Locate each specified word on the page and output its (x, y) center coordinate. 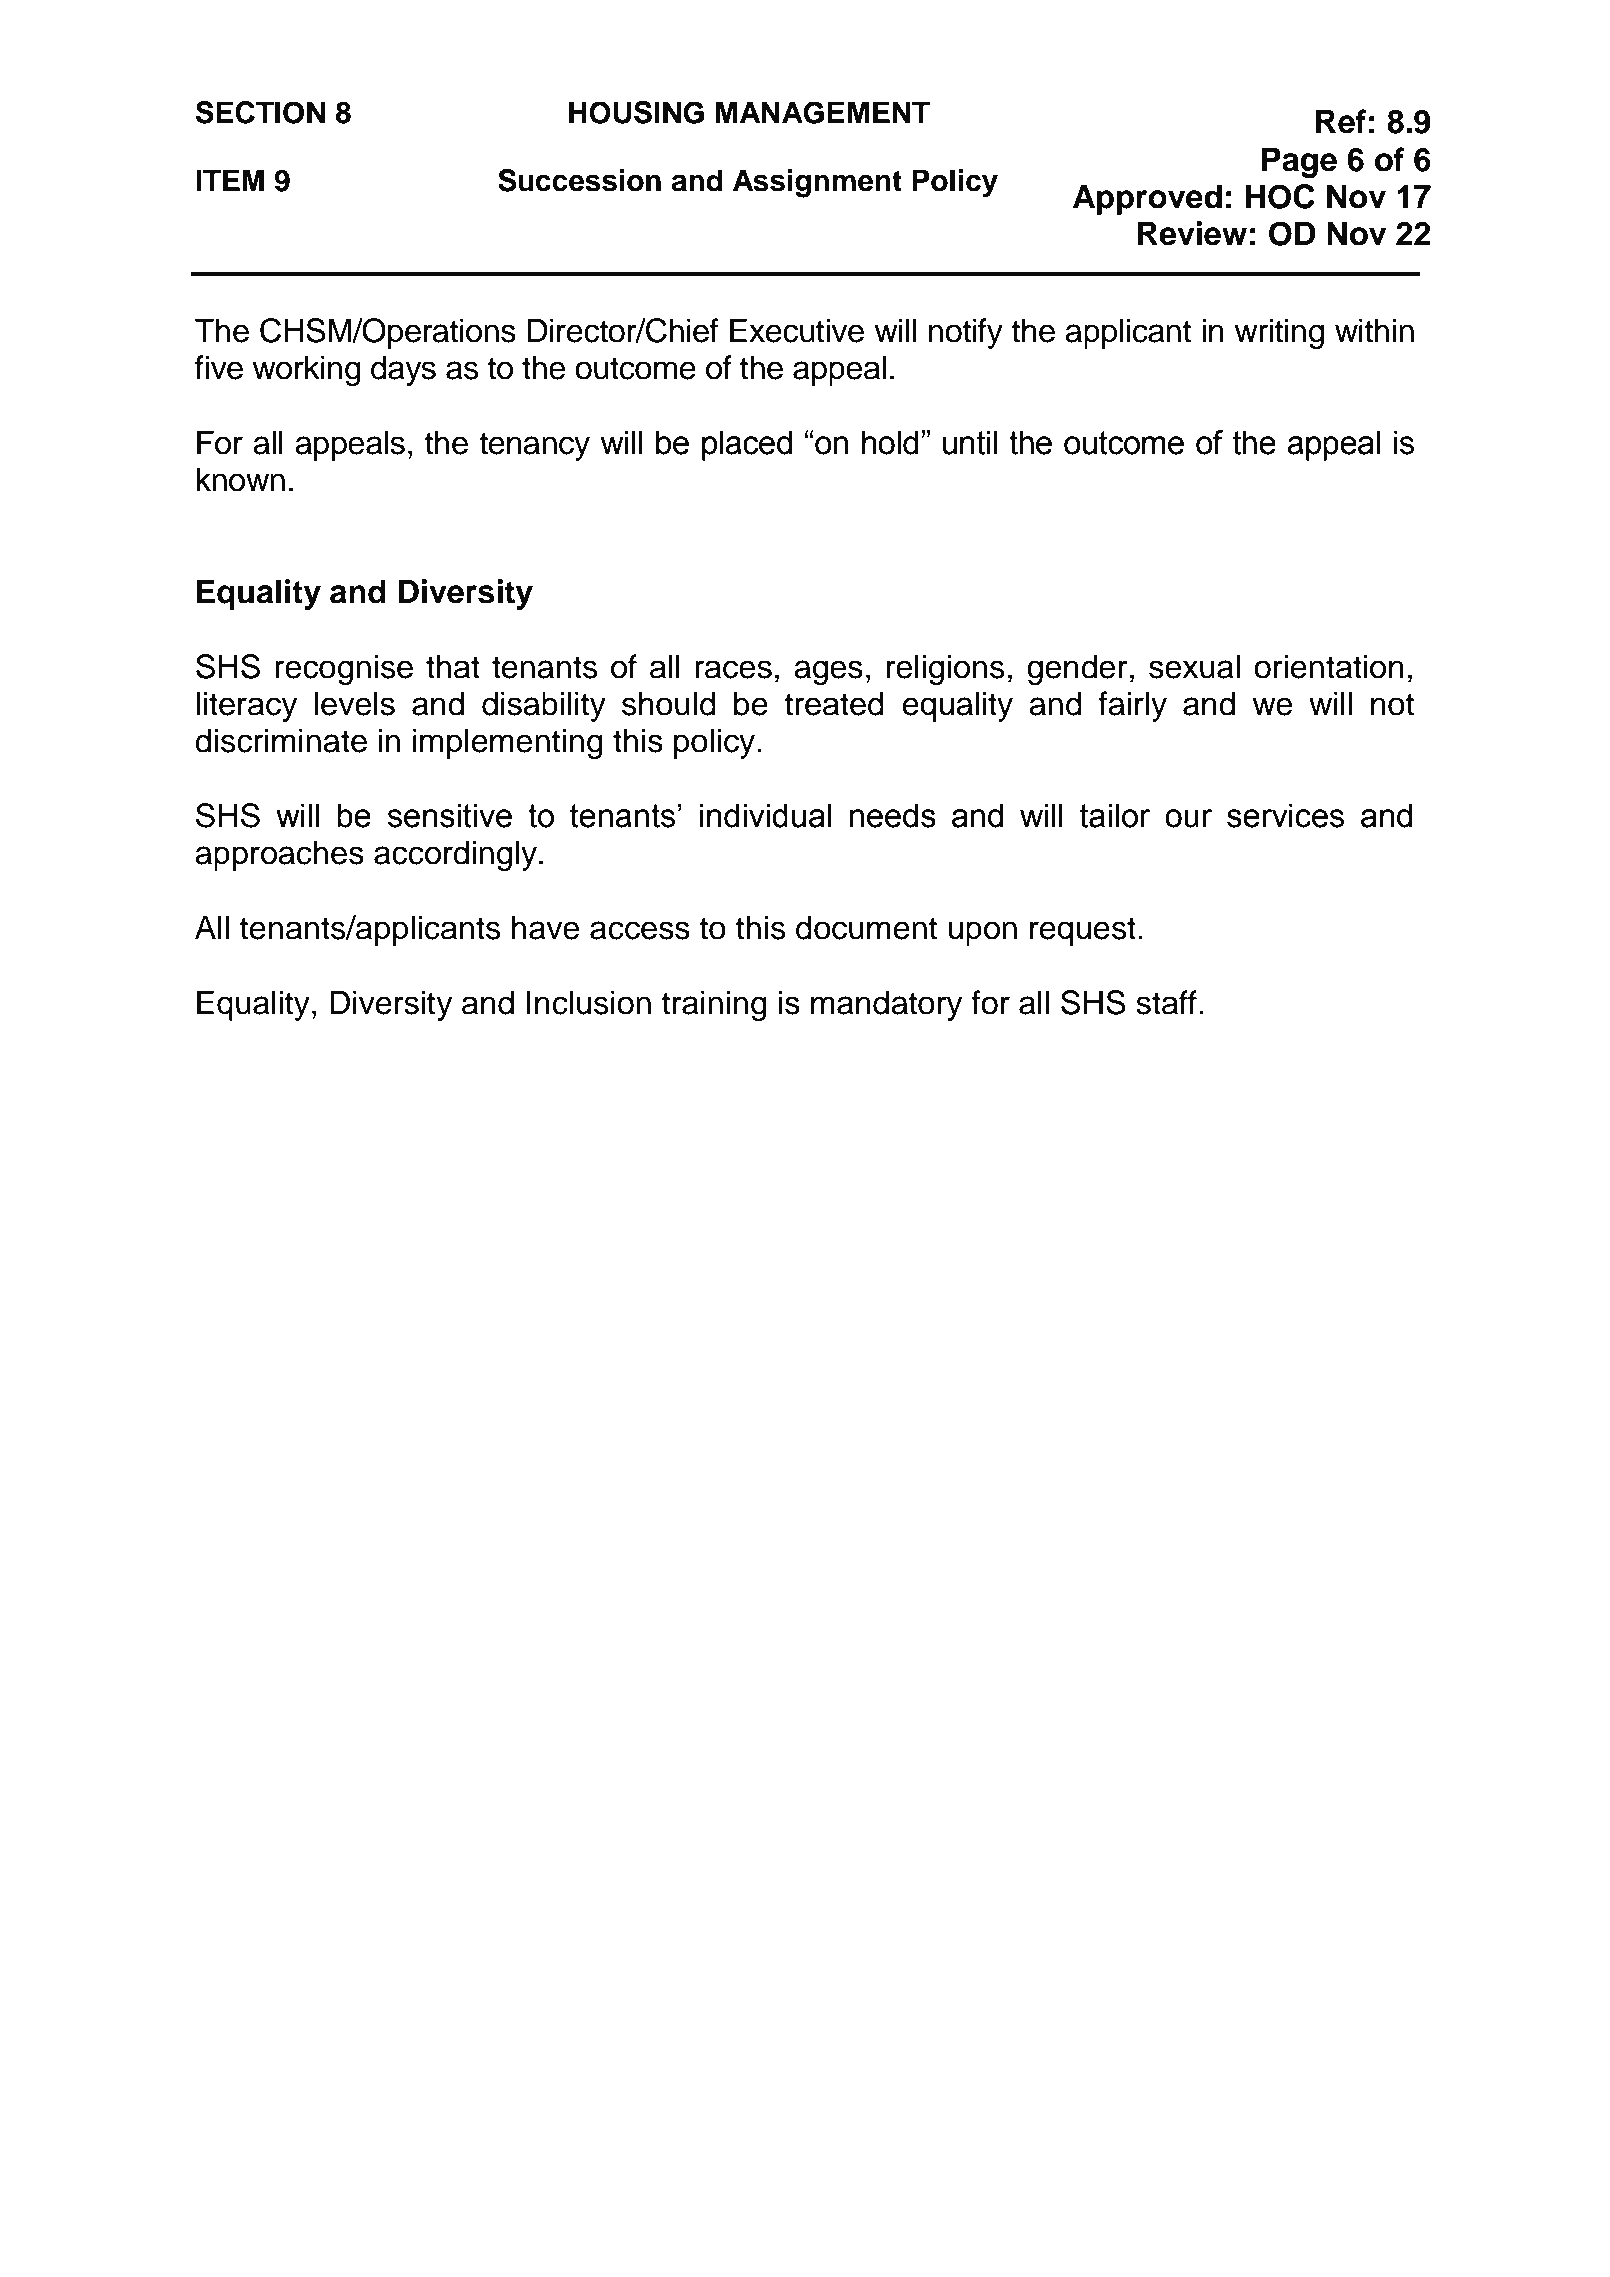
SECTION (260, 112)
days (403, 370)
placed (747, 445)
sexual (1194, 666)
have (545, 927)
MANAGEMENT (823, 112)
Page (1299, 162)
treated (834, 703)
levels (354, 703)
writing (1279, 333)
